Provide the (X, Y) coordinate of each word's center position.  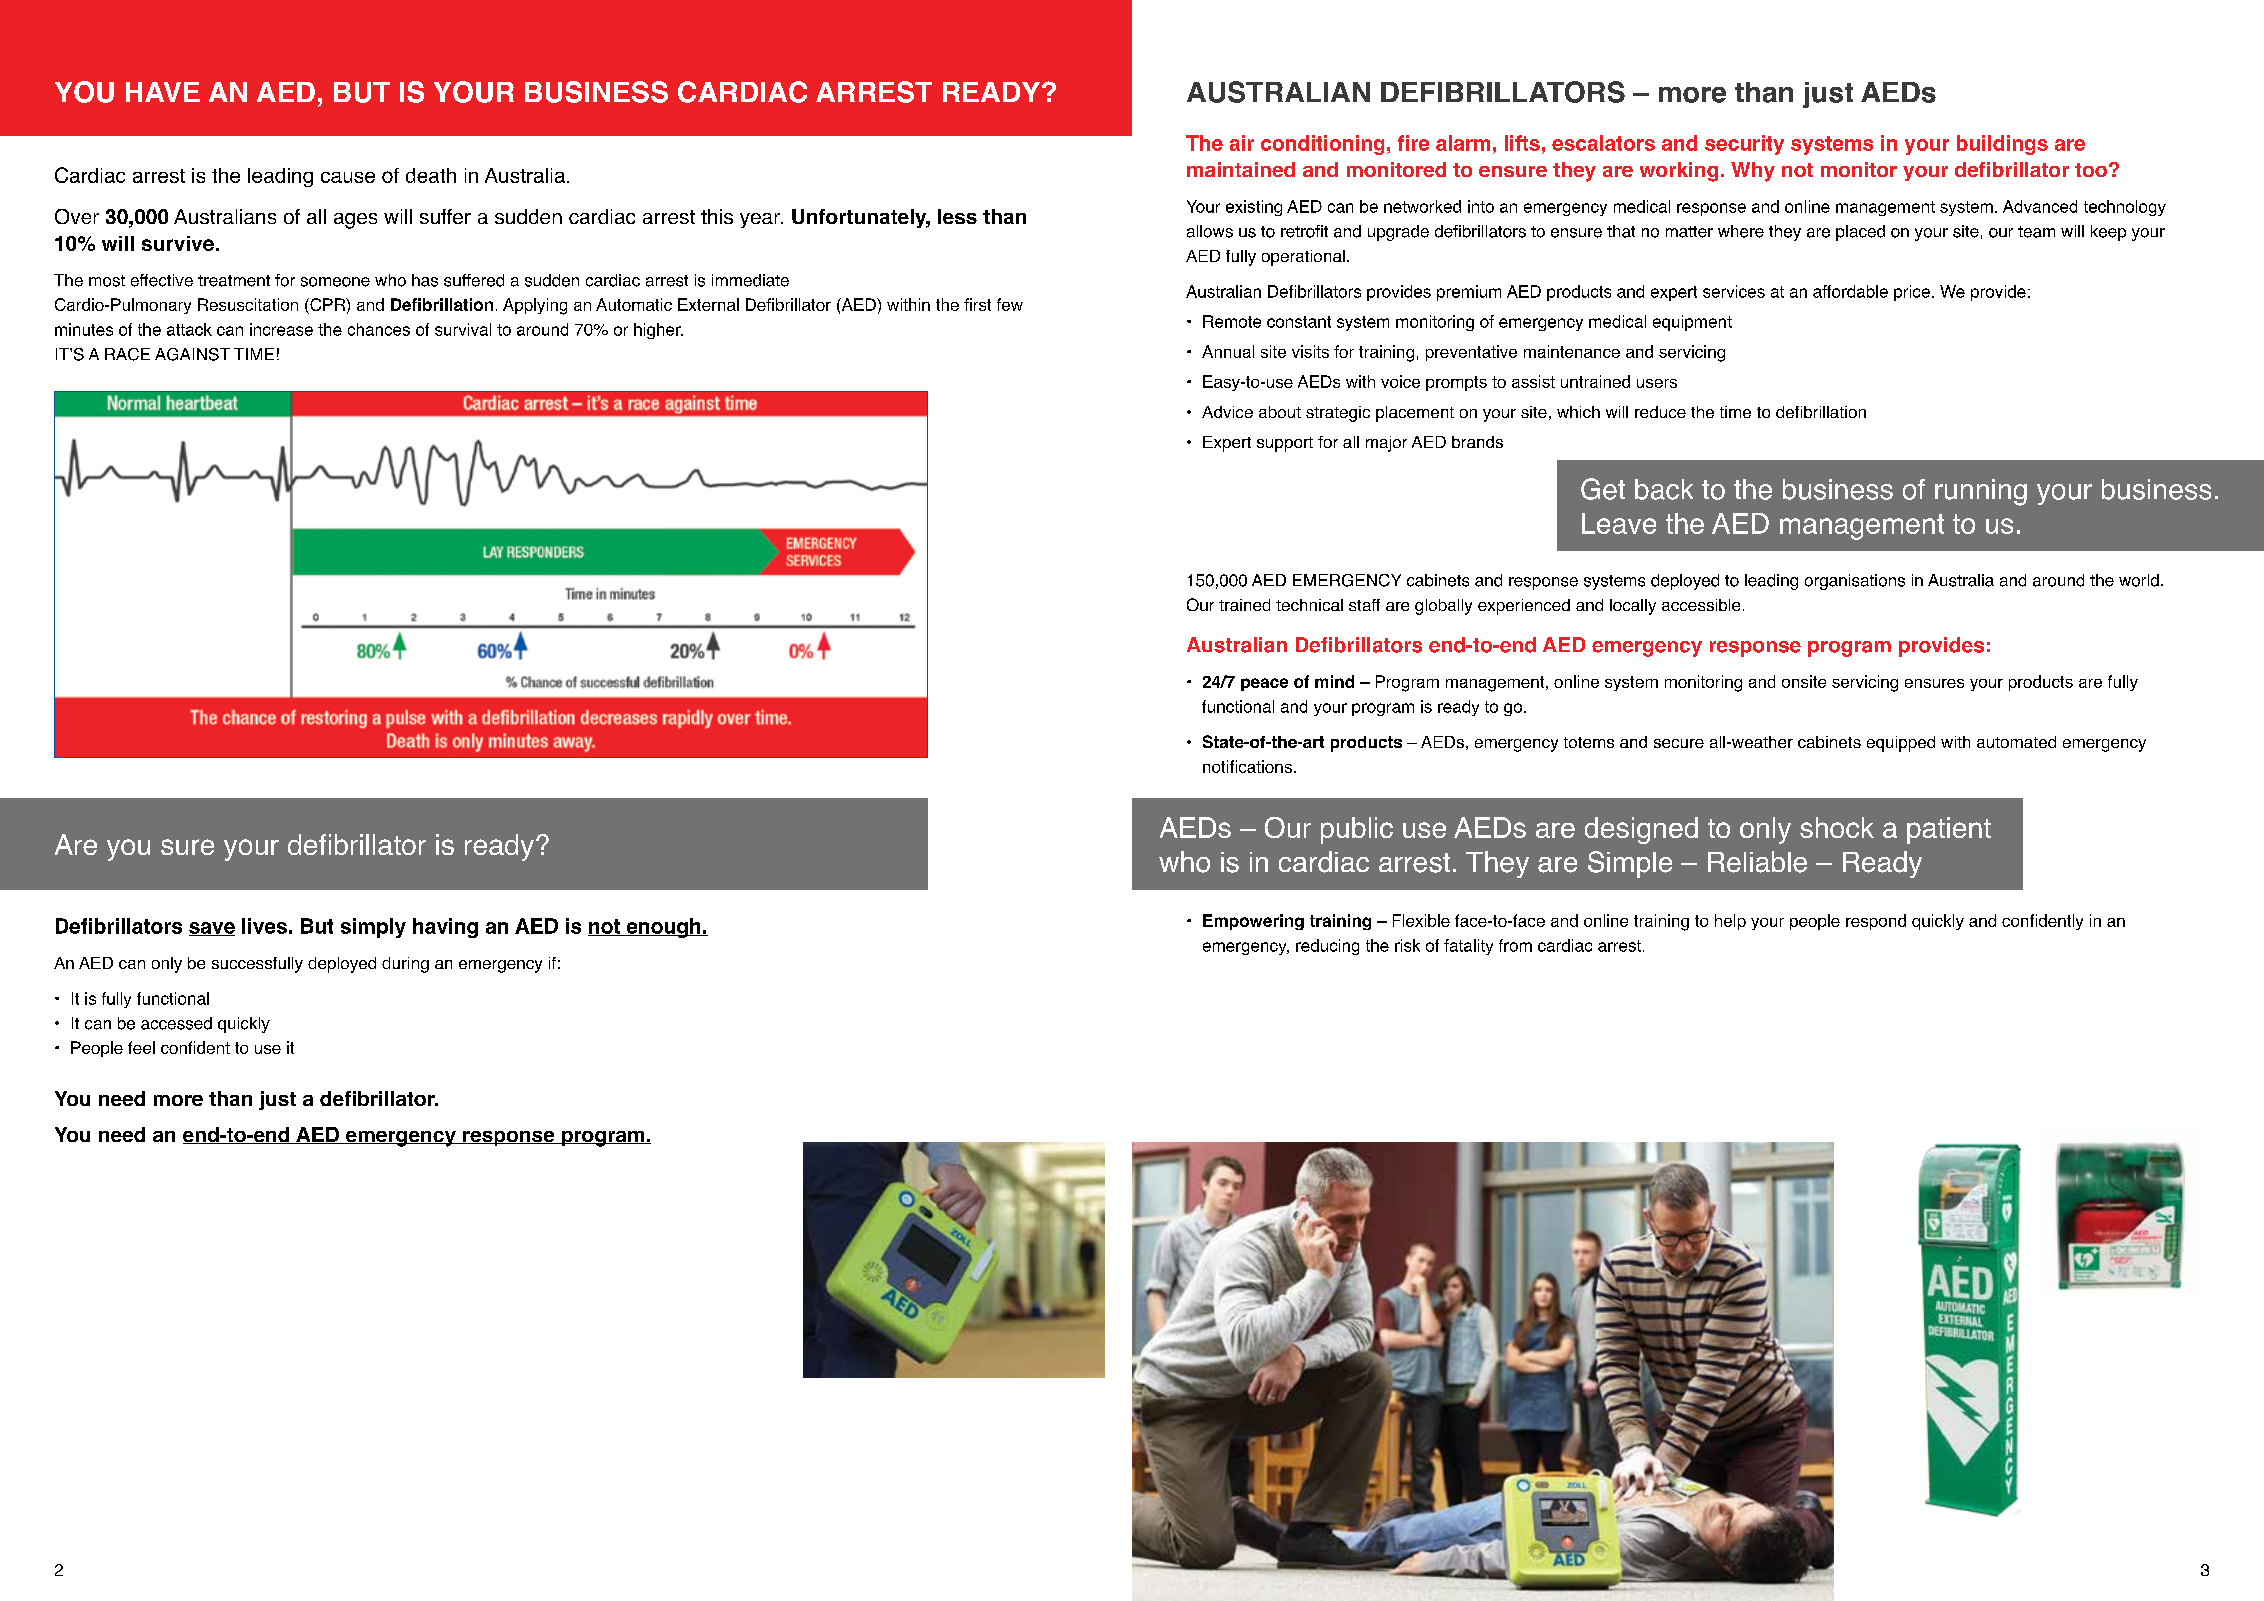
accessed (176, 1023)
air (1242, 143)
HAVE (163, 92)
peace (1264, 684)
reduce (1660, 412)
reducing (1327, 947)
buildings (2002, 145)
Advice (1227, 412)
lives (264, 926)
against (192, 354)
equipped (1901, 744)
